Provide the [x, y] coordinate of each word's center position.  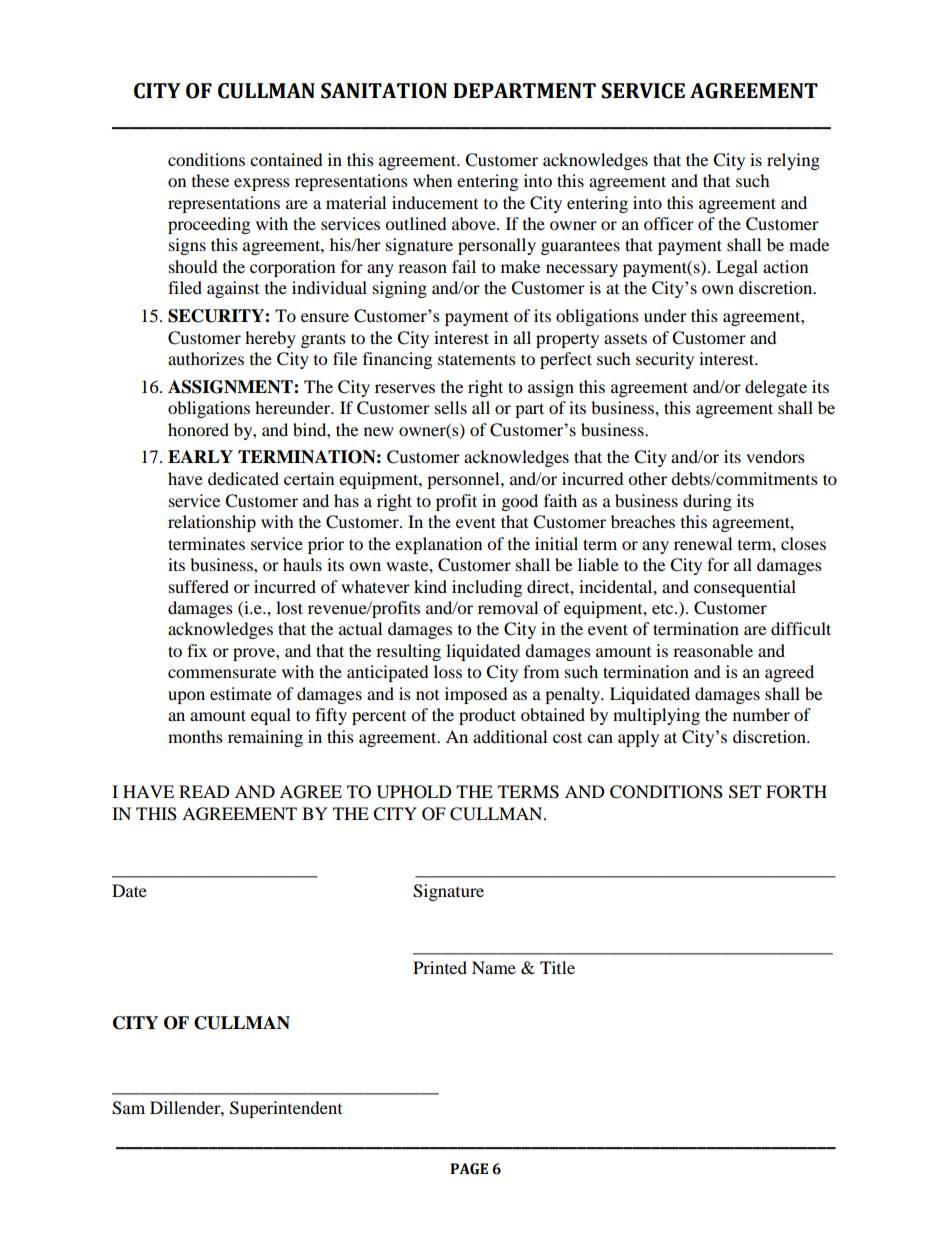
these [210, 180]
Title [557, 967]
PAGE [469, 1169]
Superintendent [286, 1109]
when [432, 180]
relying [793, 161]
